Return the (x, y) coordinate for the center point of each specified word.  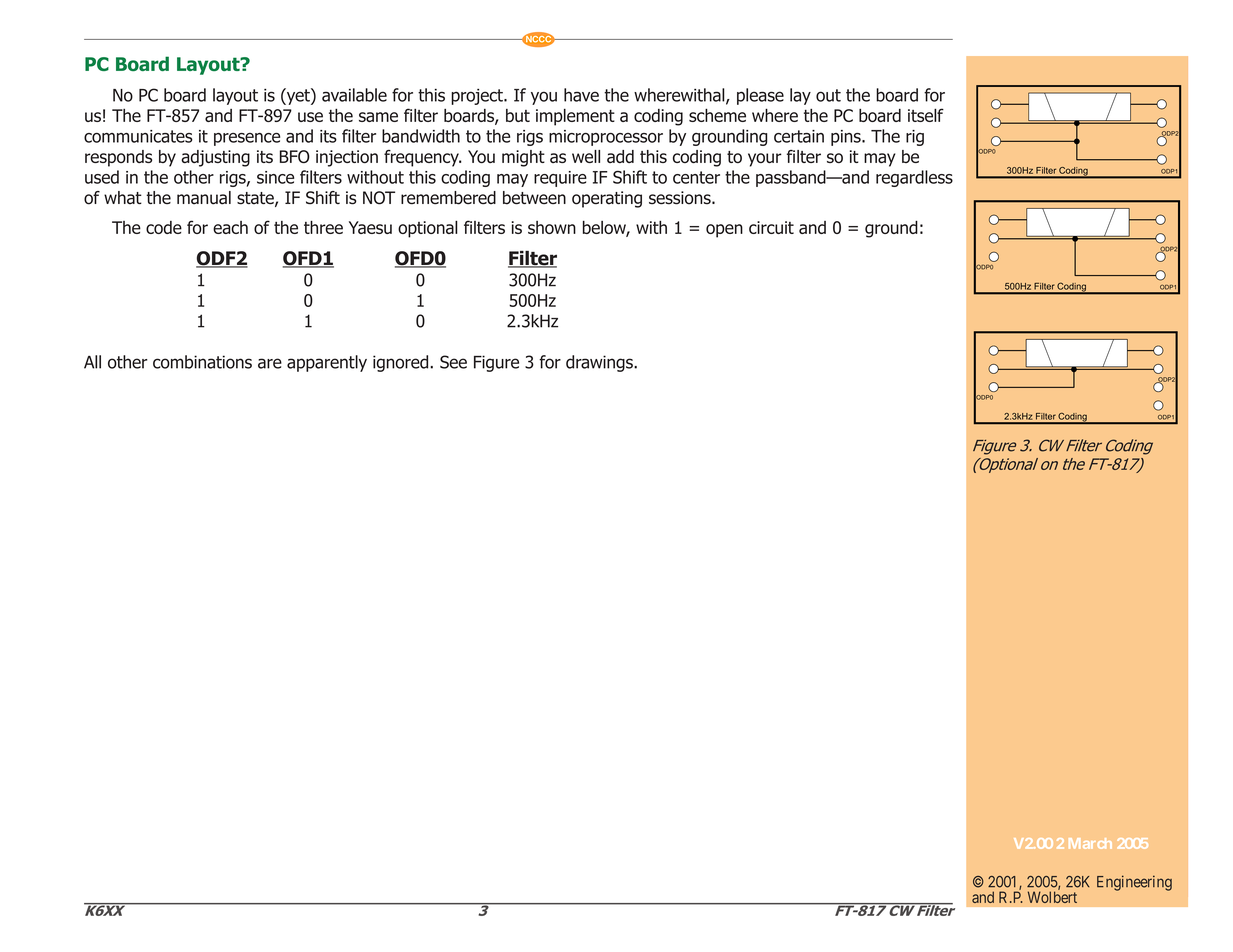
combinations (202, 362)
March (1090, 843)
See (453, 362)
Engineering (1134, 883)
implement (575, 117)
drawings (600, 363)
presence (247, 139)
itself (926, 115)
